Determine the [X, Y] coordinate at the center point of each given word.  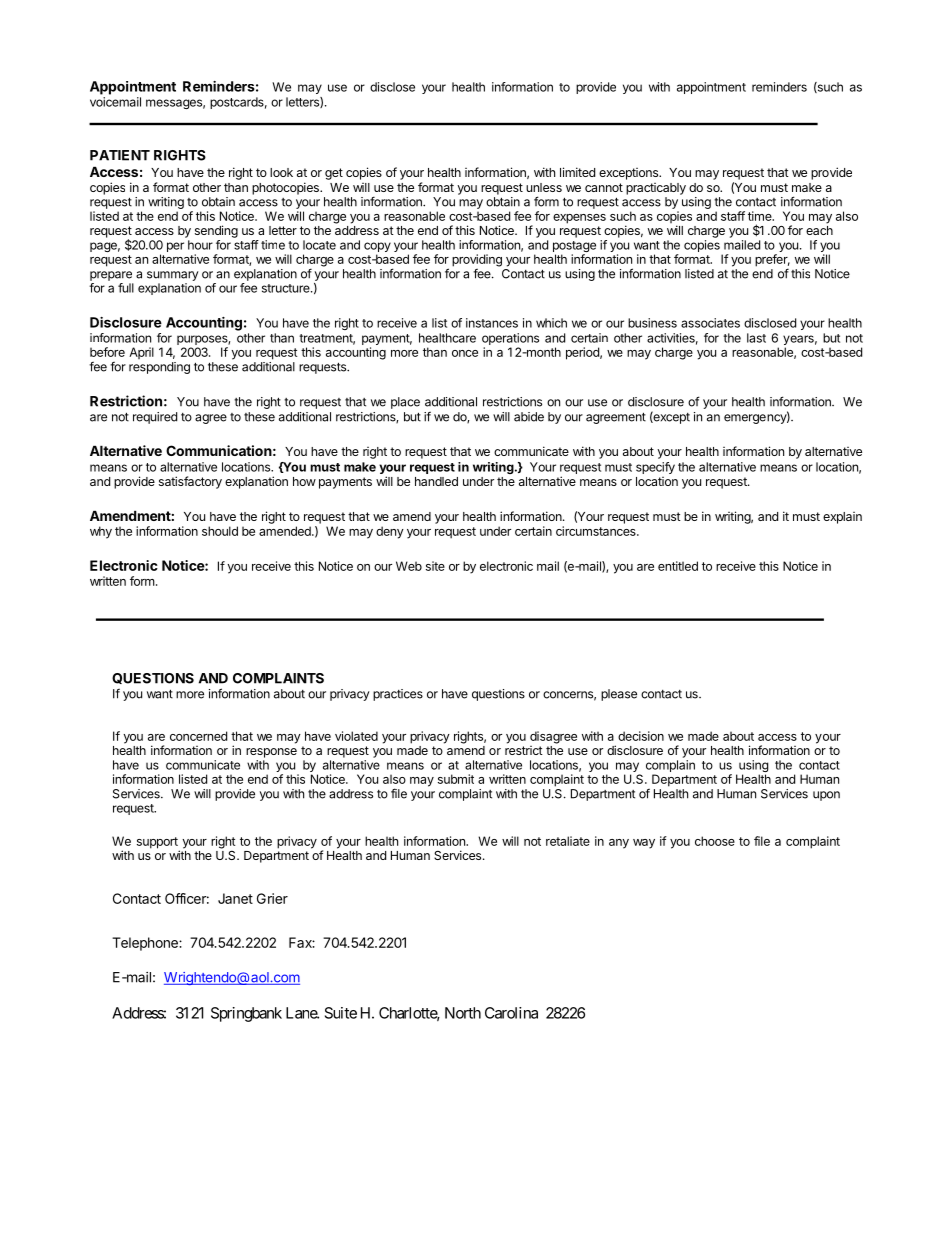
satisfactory [190, 482]
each [819, 230]
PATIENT [120, 155]
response [271, 753]
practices [398, 695]
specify [655, 468]
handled [436, 481]
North [463, 1013]
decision [641, 736]
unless [544, 187]
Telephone [146, 944]
